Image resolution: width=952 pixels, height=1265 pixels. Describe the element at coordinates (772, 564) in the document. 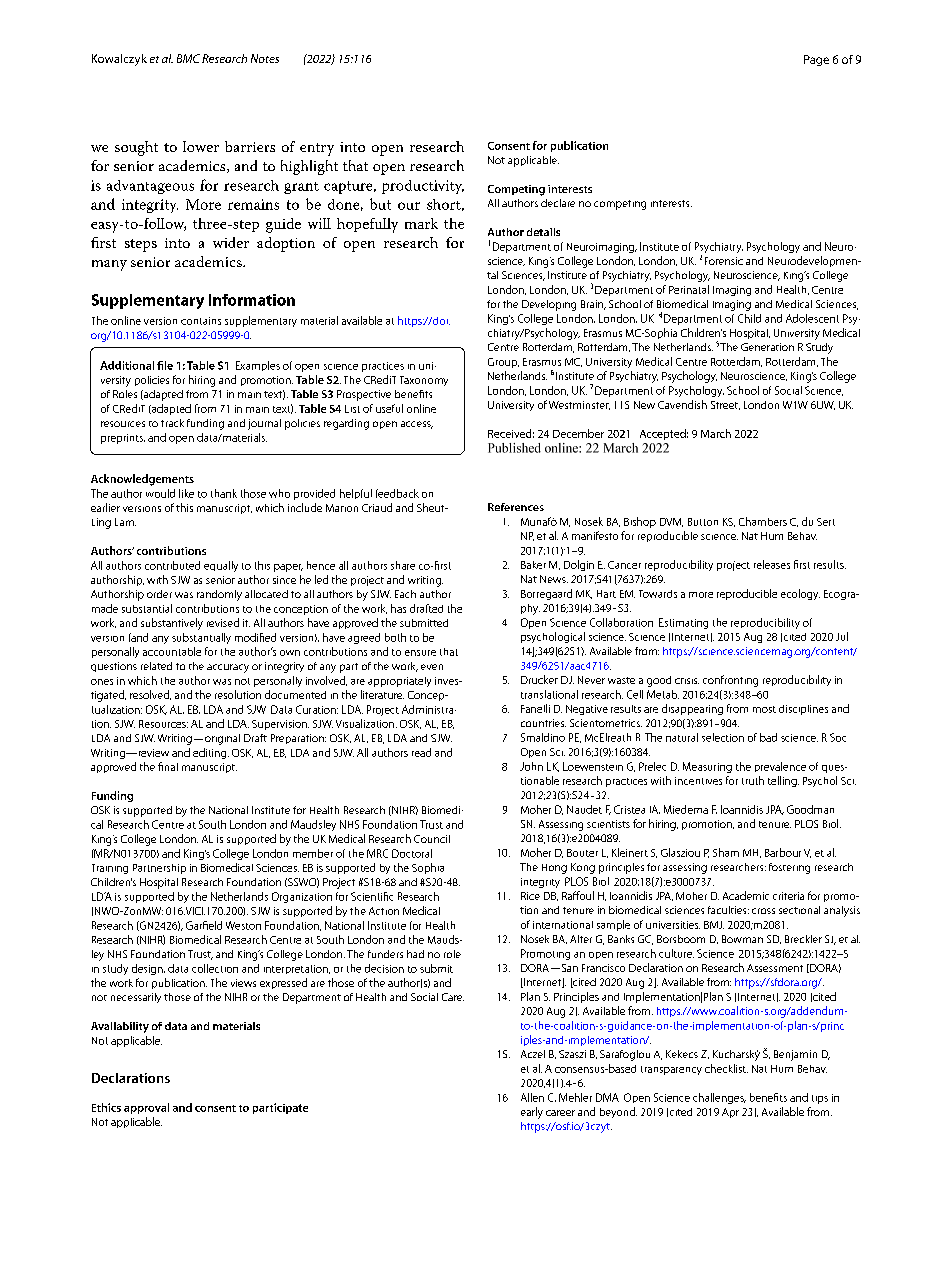

I see `releases` at that location.
